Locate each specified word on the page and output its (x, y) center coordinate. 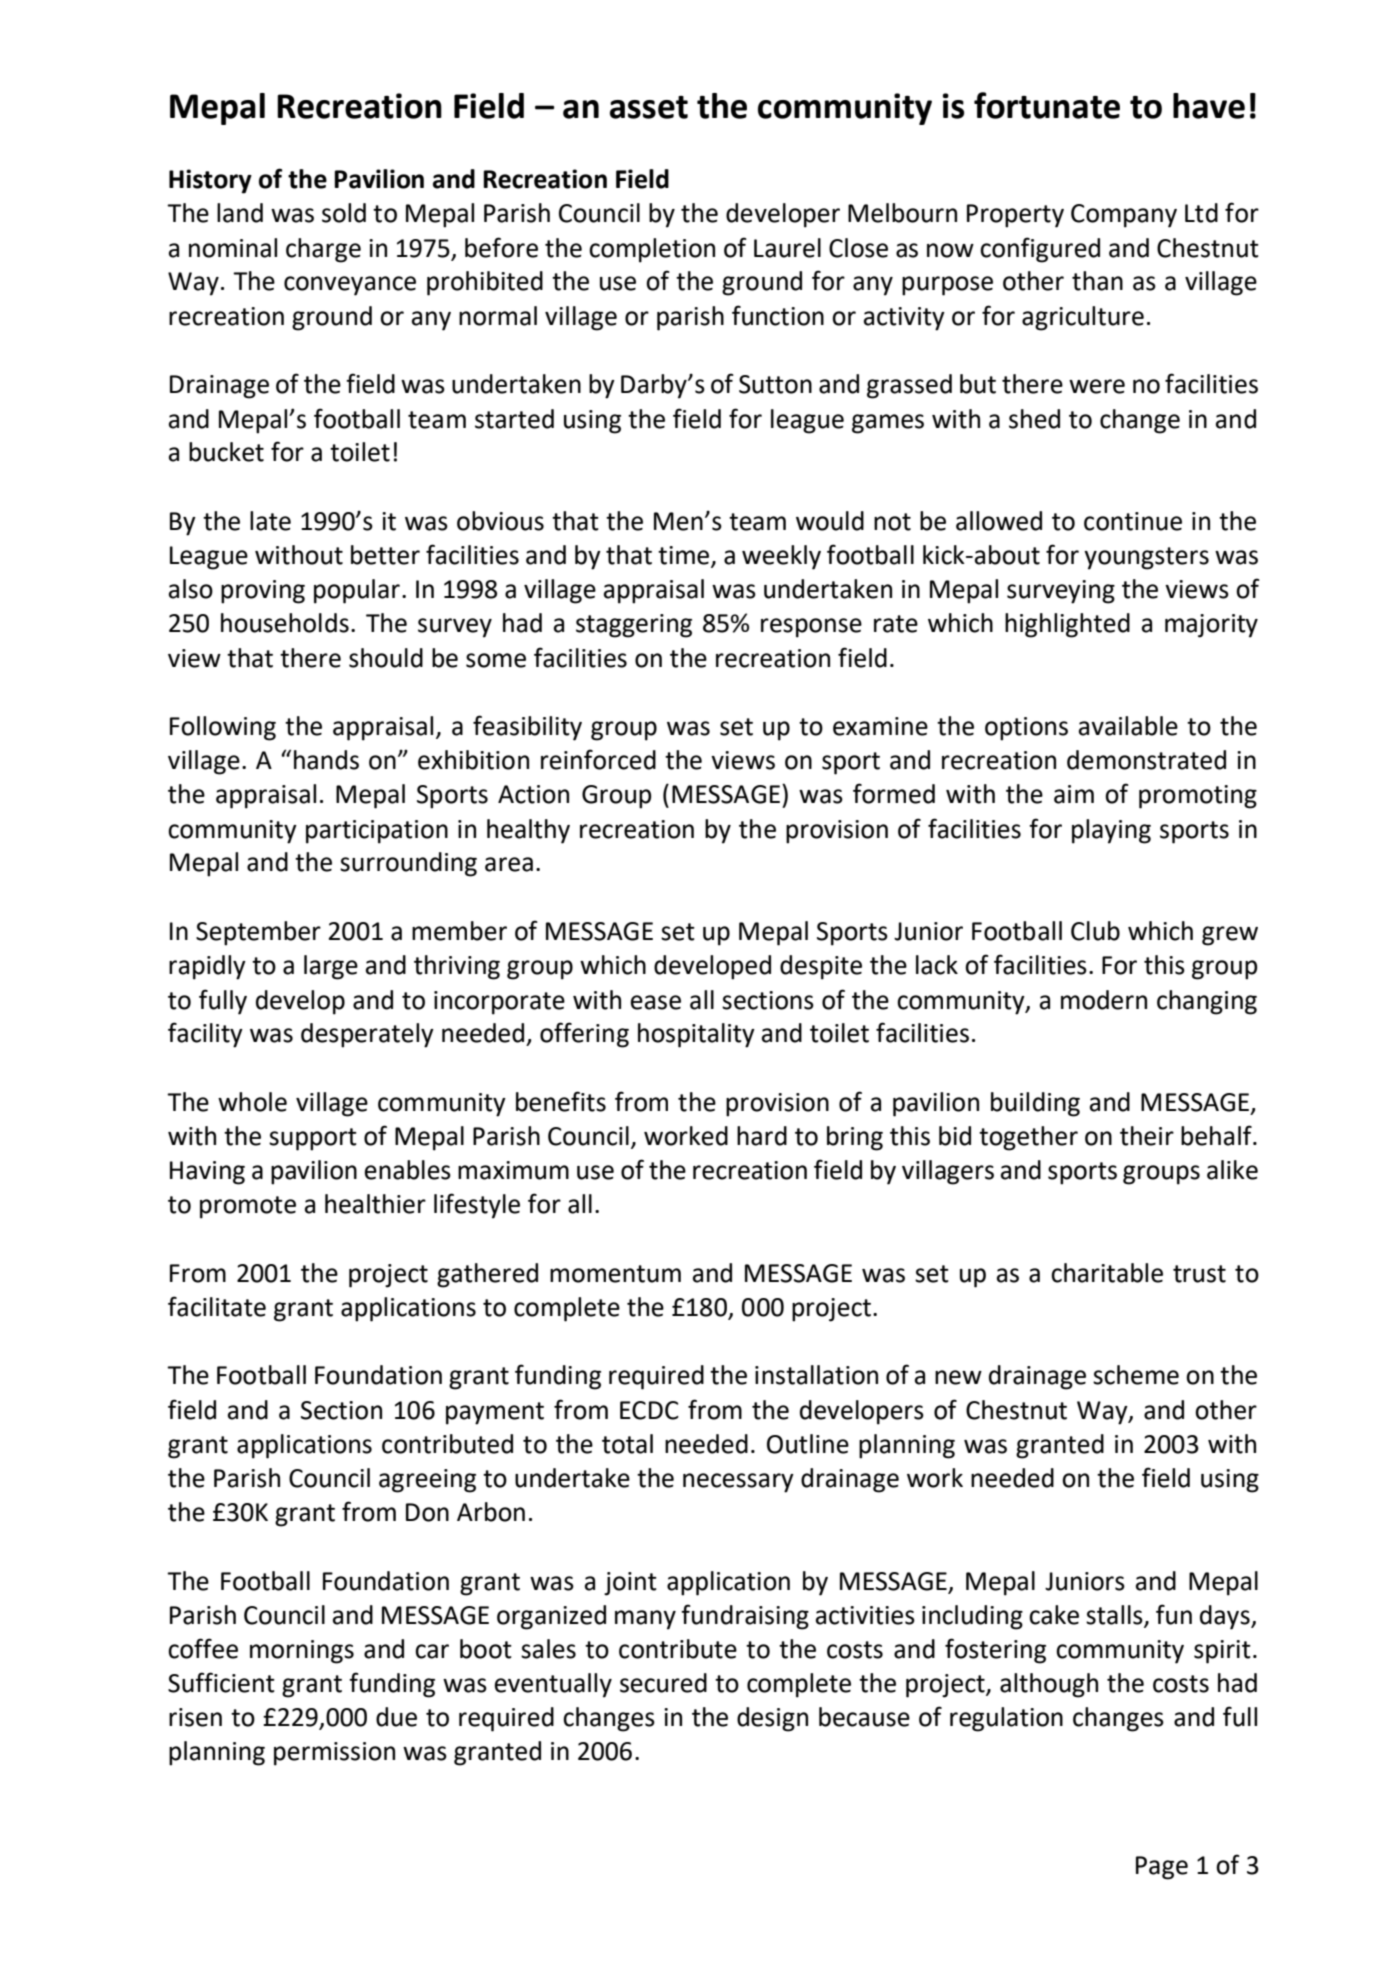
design (772, 1719)
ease (656, 1002)
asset (649, 107)
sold (344, 213)
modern (1104, 1000)
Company (1124, 216)
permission (334, 1754)
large (331, 967)
